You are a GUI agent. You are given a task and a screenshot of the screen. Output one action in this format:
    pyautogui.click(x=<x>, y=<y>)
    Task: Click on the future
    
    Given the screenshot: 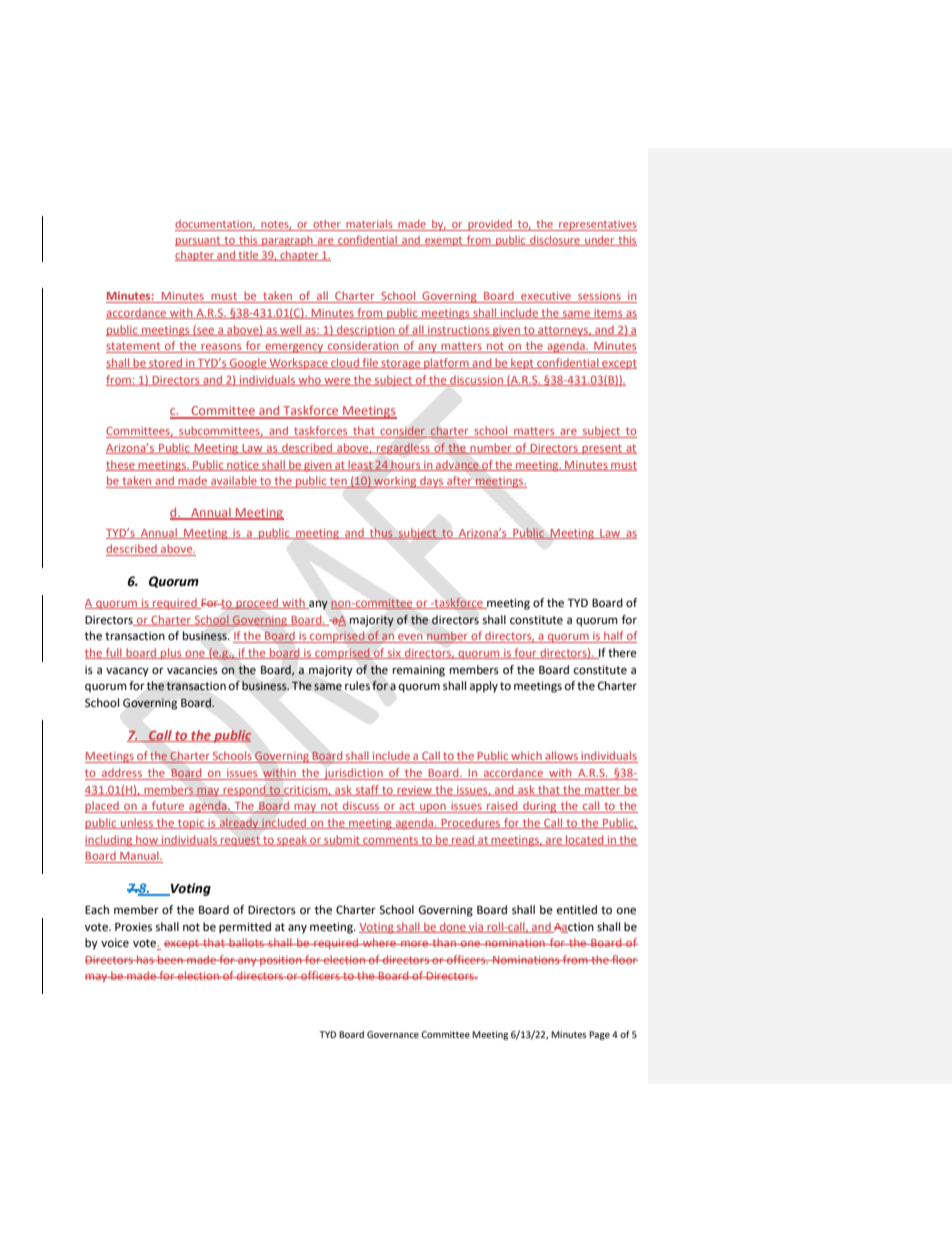 What is the action you would take?
    pyautogui.click(x=168, y=807)
